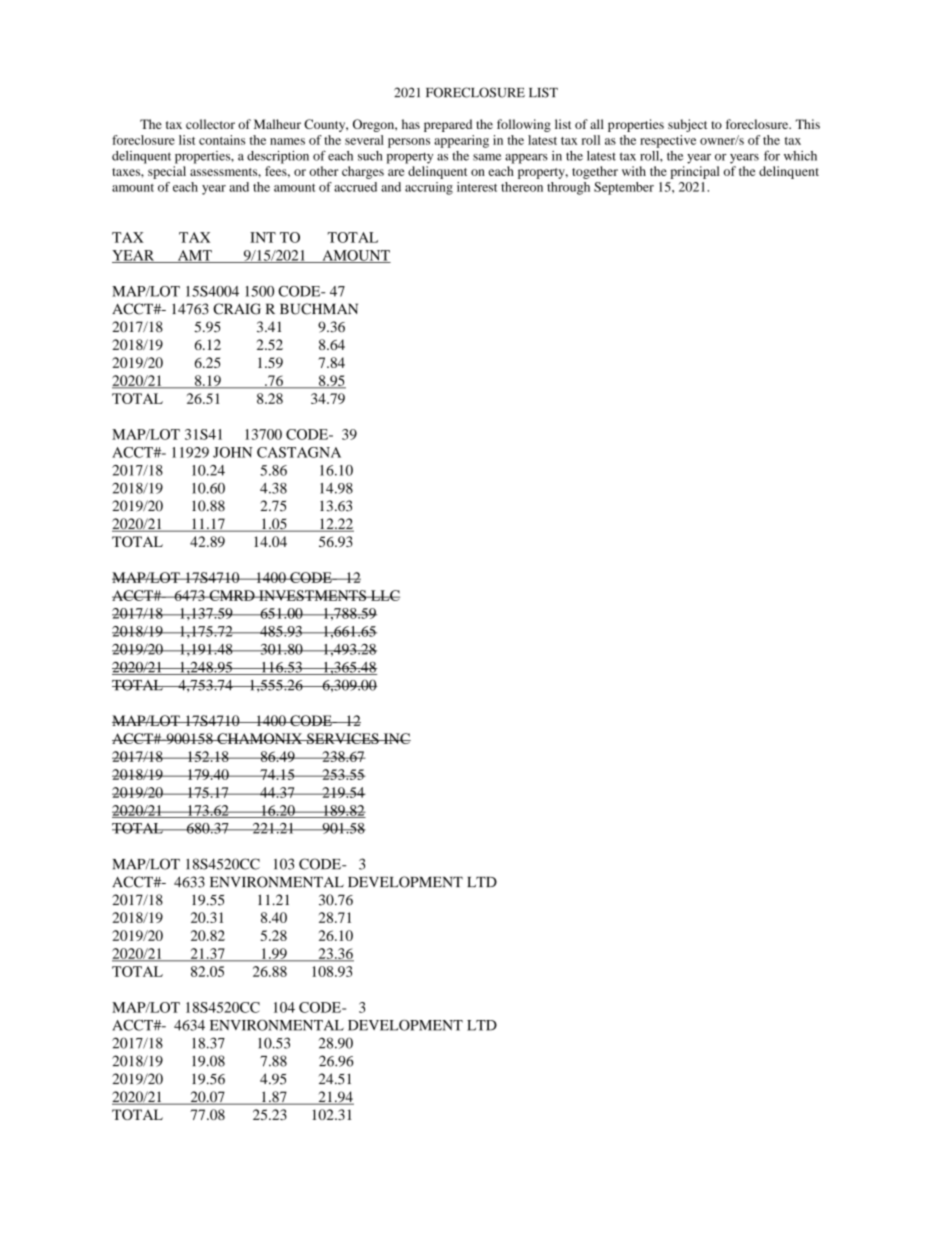 The image size is (952, 1233). What do you see at coordinates (687, 125) in the screenshot?
I see `subject` at bounding box center [687, 125].
